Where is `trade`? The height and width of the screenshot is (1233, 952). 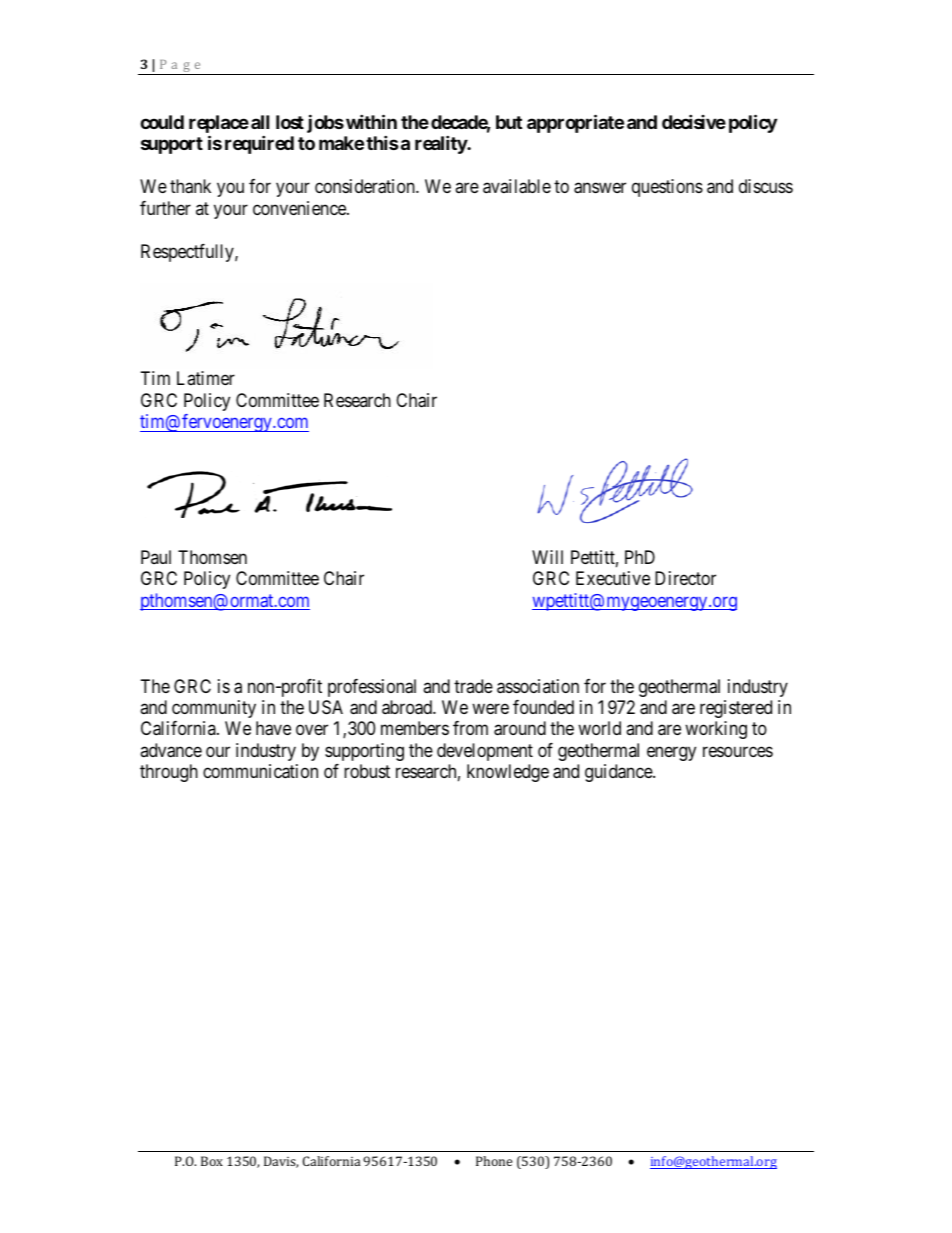
trade is located at coordinates (473, 686).
